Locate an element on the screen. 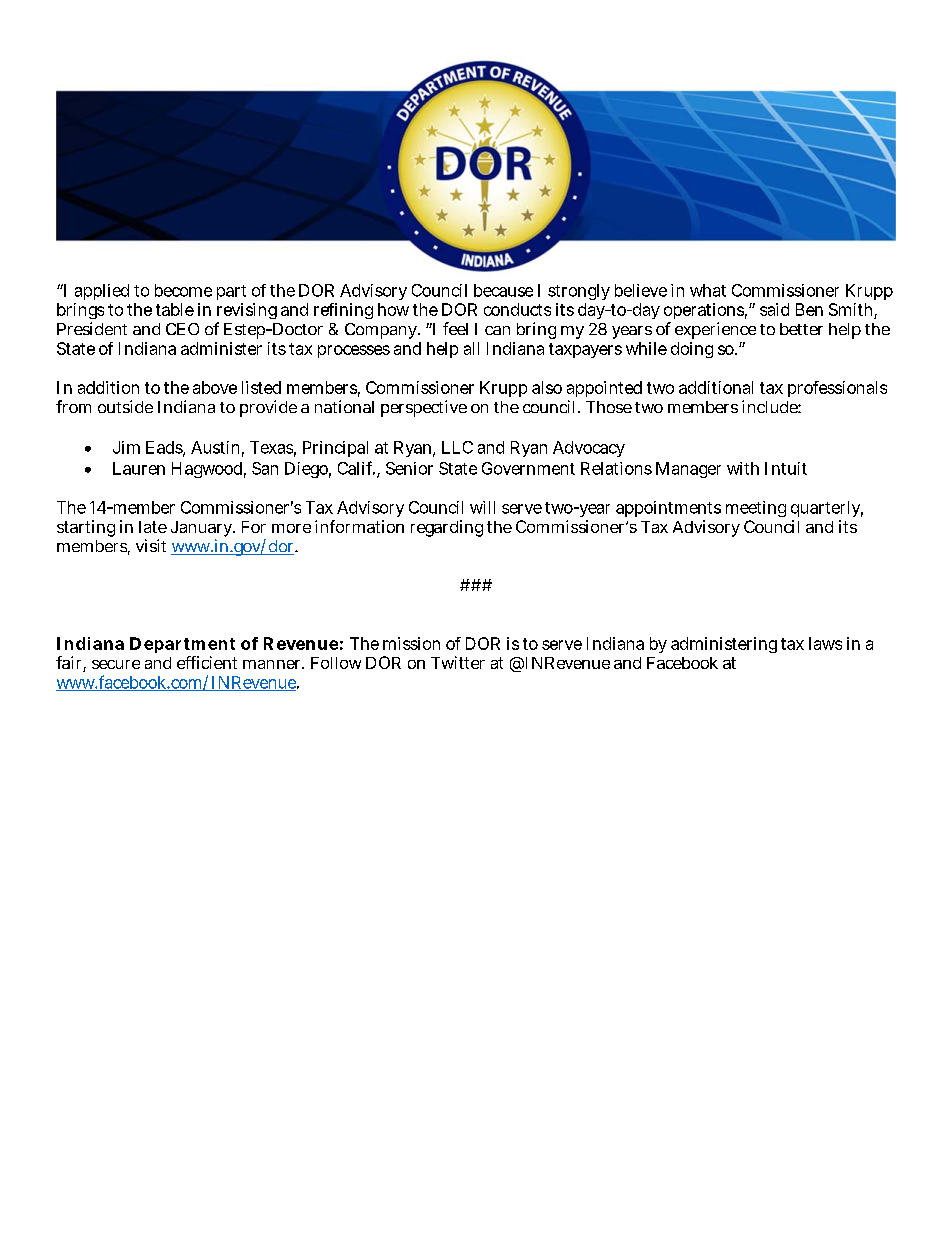  with is located at coordinates (743, 468).
